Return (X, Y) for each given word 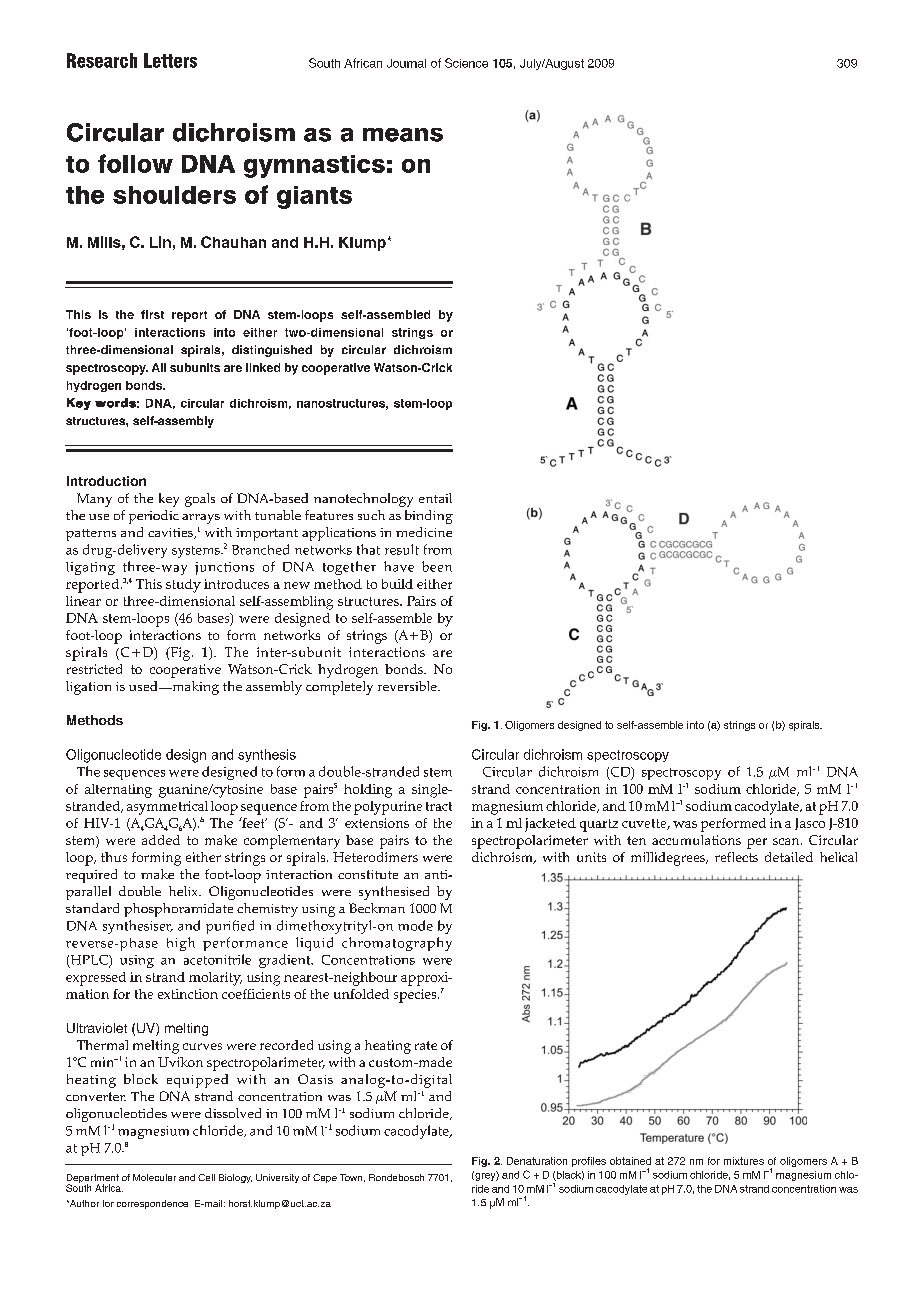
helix (184, 891)
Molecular (154, 1177)
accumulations (696, 840)
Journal (406, 63)
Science (466, 63)
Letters (170, 60)
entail (435, 498)
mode (415, 925)
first (152, 314)
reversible (408, 686)
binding (429, 517)
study (183, 586)
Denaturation (537, 1161)
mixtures (744, 1161)
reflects (736, 857)
